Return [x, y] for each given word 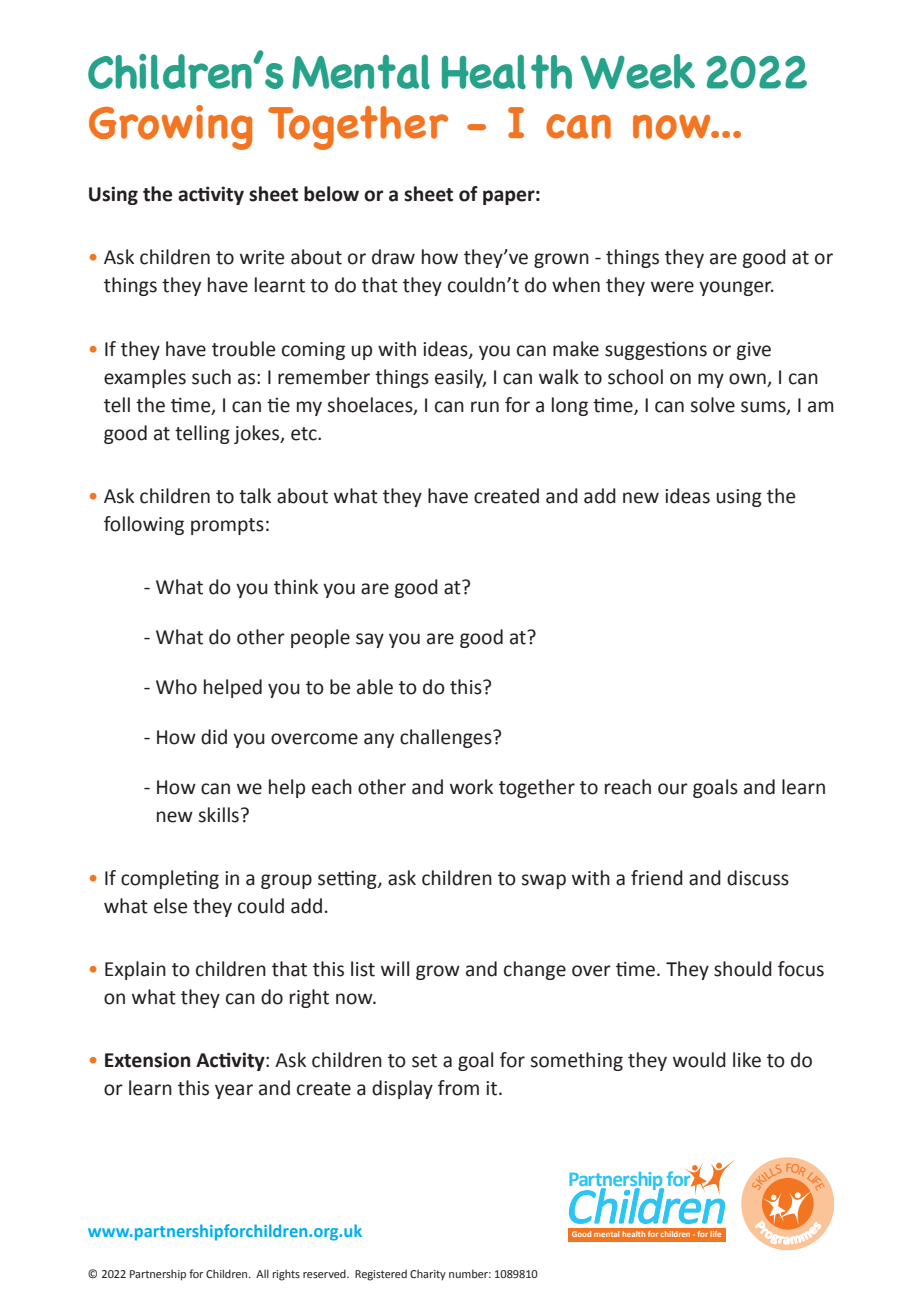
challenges [447, 738]
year [234, 1091]
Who [176, 687]
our [673, 789]
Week [638, 71]
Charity [428, 1275]
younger [736, 288]
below [331, 194]
